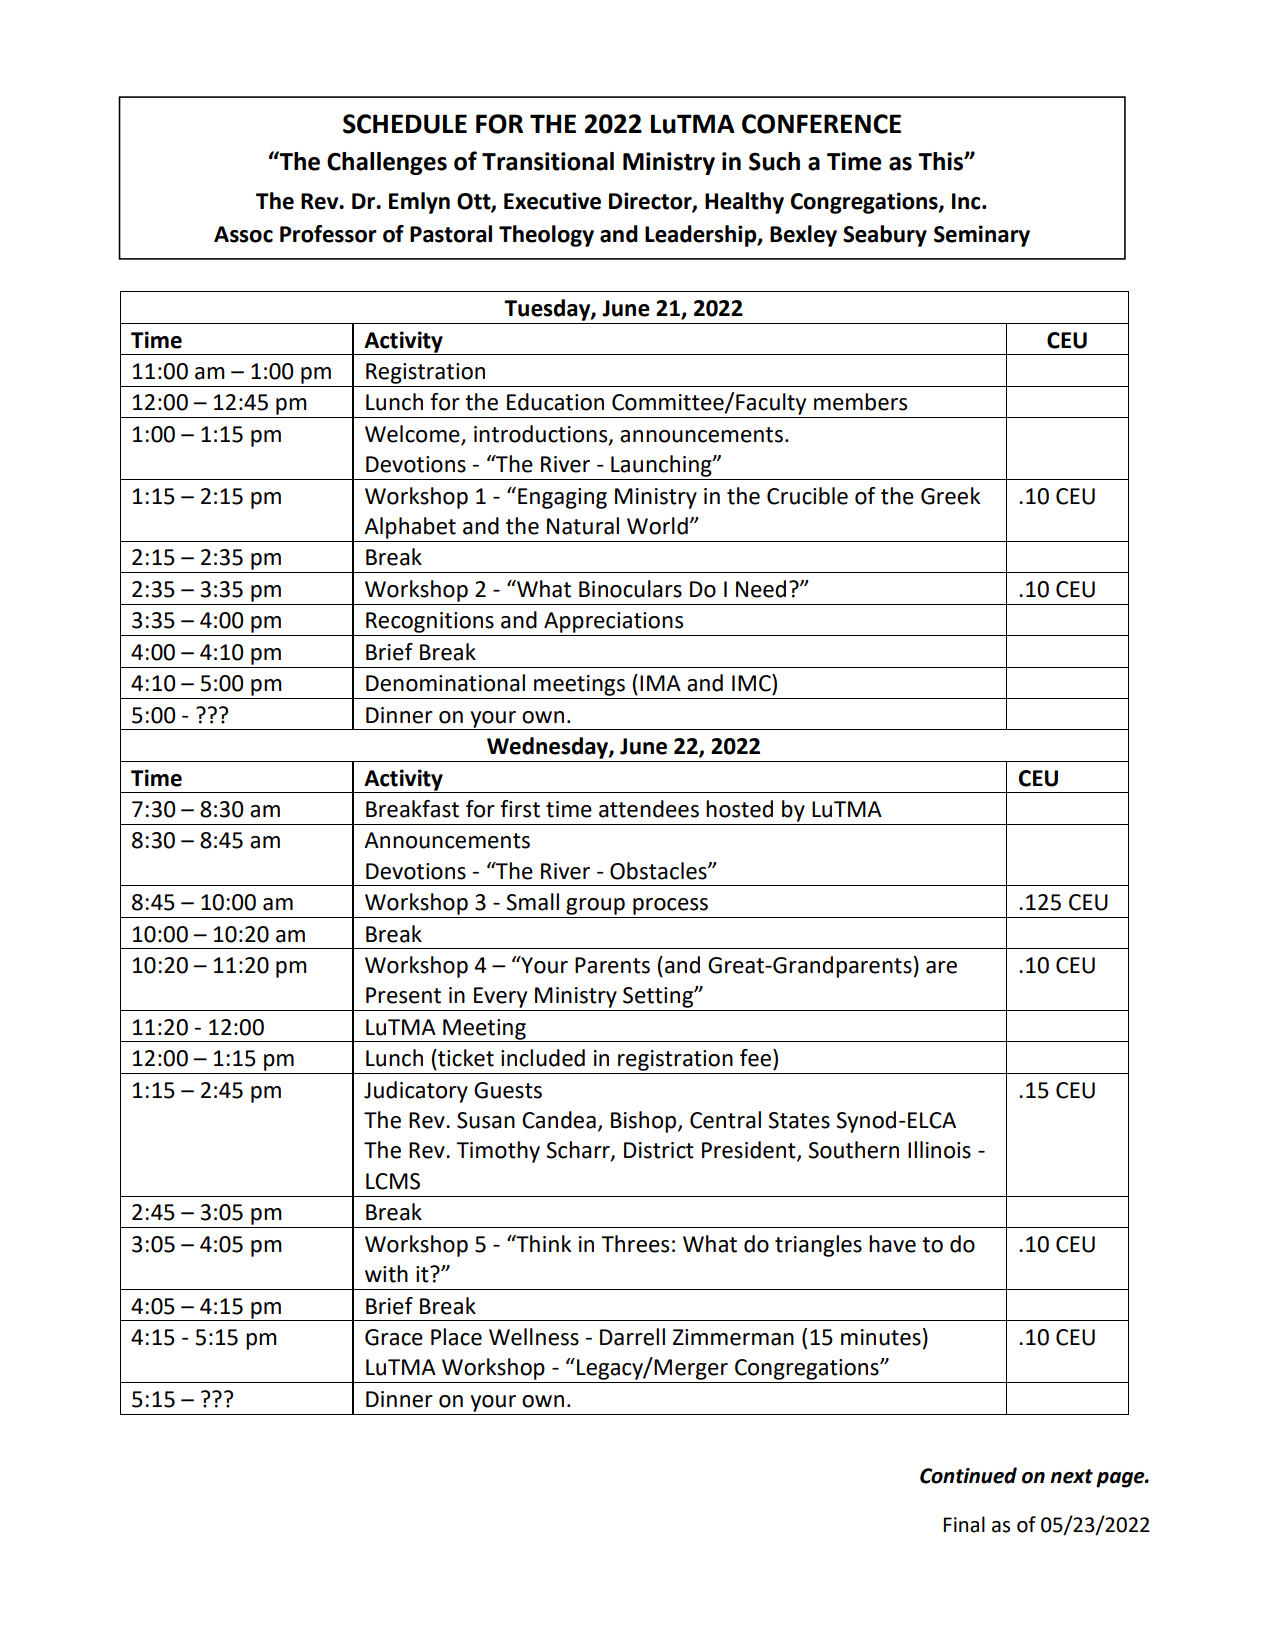 The image size is (1270, 1643). What do you see at coordinates (394, 1337) in the document?
I see `Grace` at bounding box center [394, 1337].
